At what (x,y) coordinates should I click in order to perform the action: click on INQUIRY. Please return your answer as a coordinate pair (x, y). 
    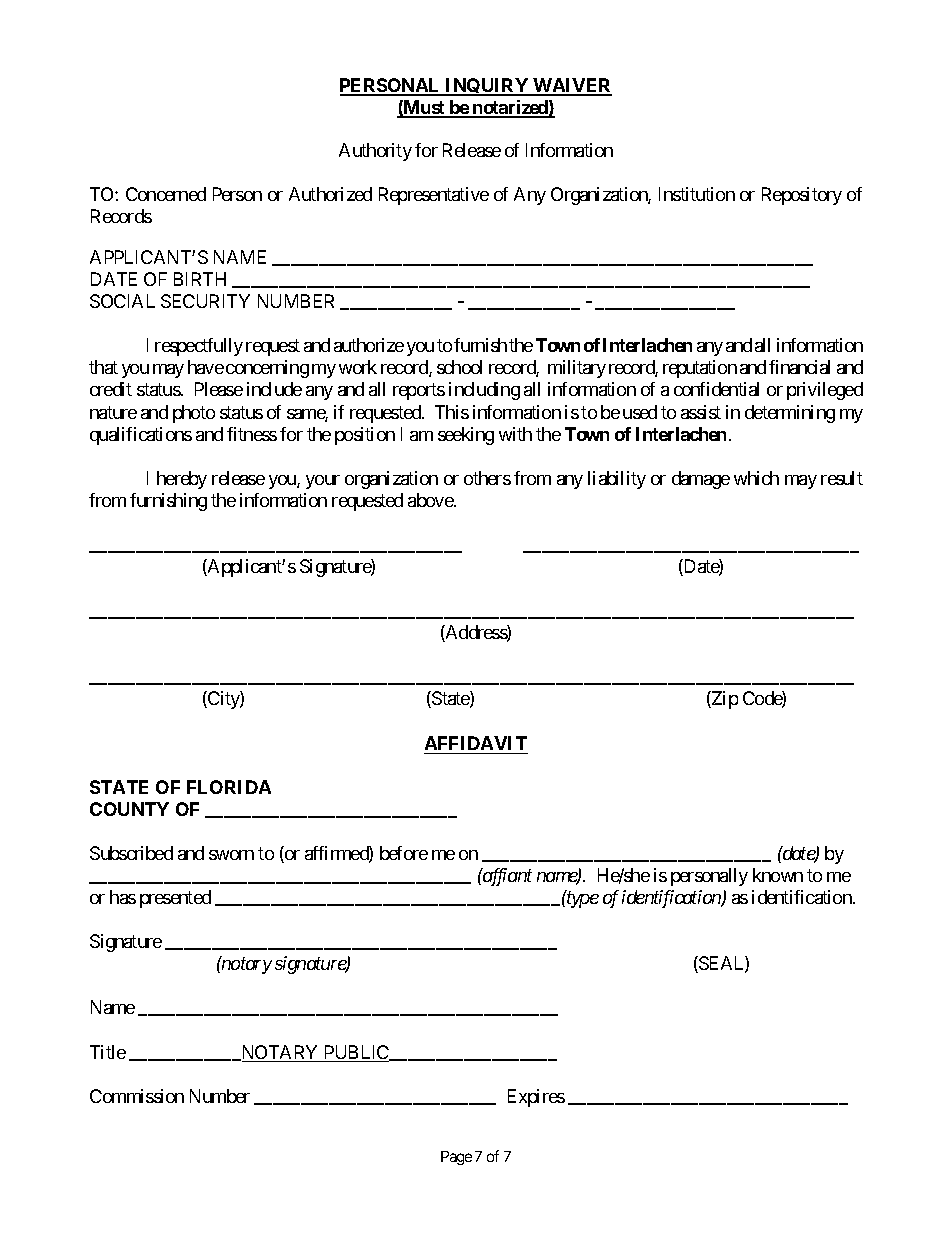
    Looking at the image, I should click on (487, 87).
